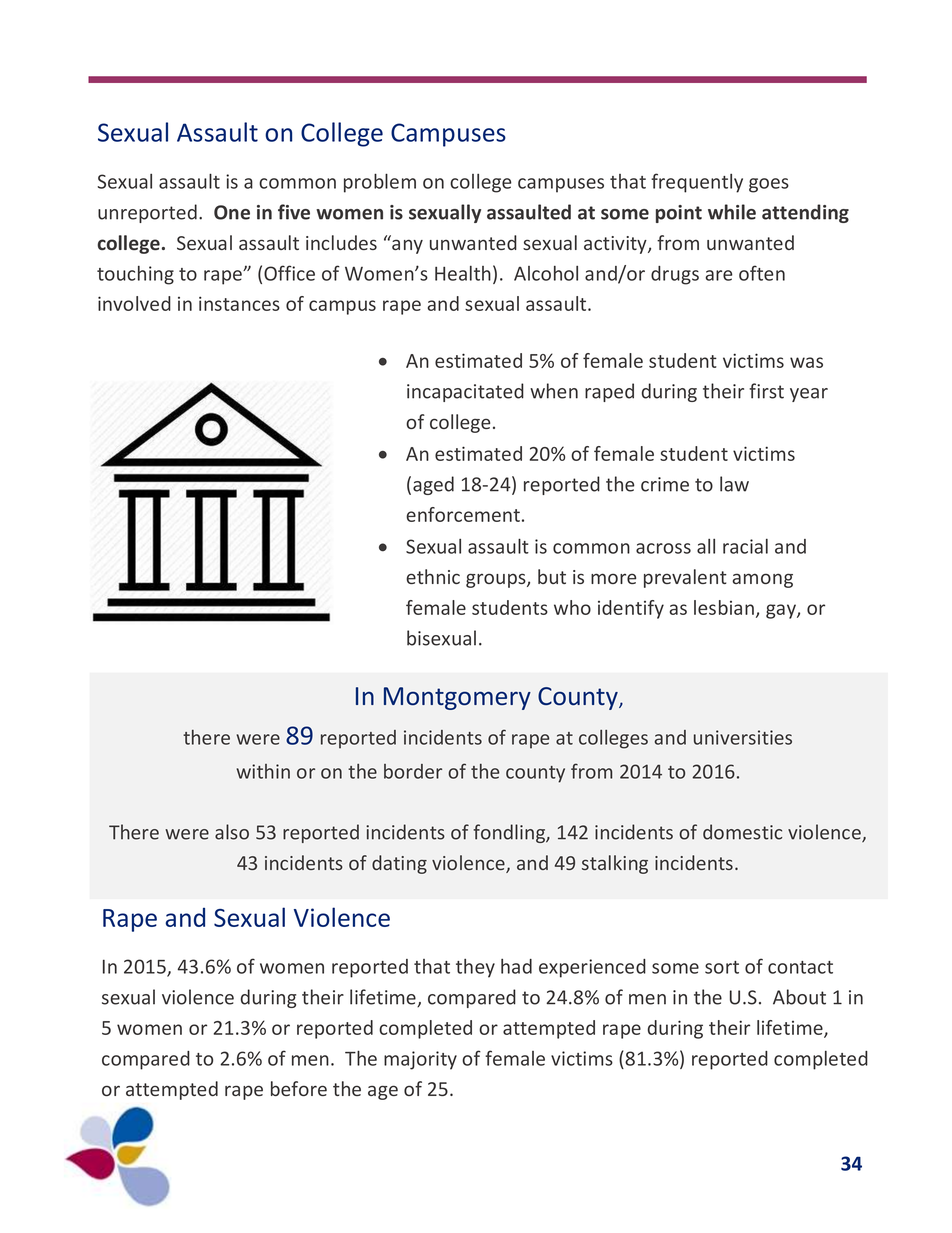 The height and width of the screenshot is (1233, 952). Describe the element at coordinates (399, 864) in the screenshot. I see `dating` at that location.
